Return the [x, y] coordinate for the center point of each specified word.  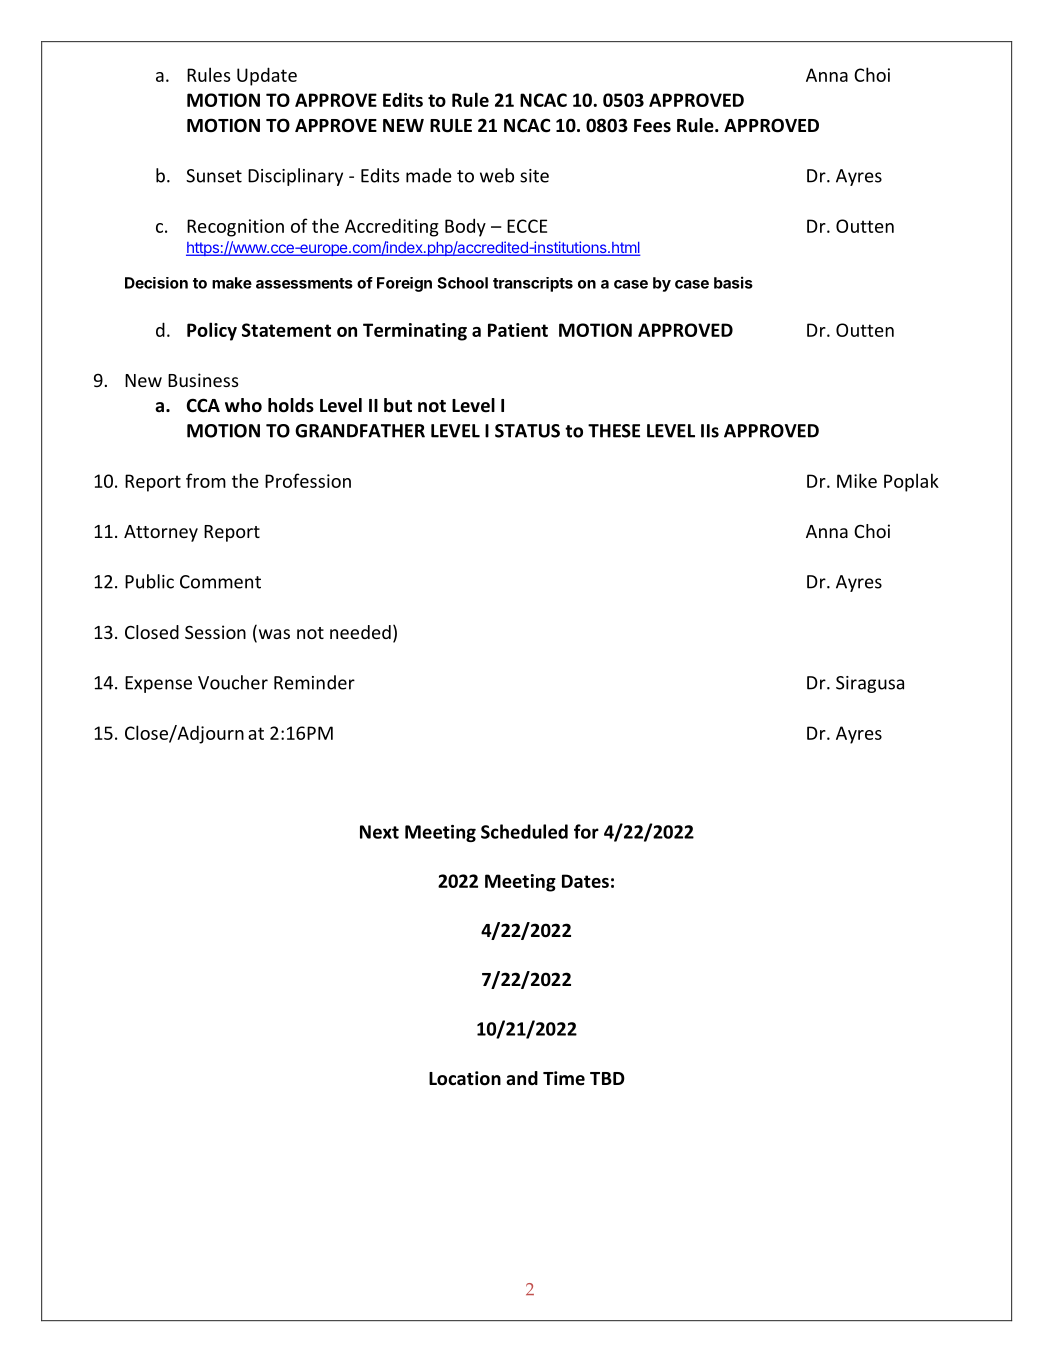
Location [465, 1078]
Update [267, 76]
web [497, 175]
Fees [652, 126]
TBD [607, 1078]
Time [564, 1078]
